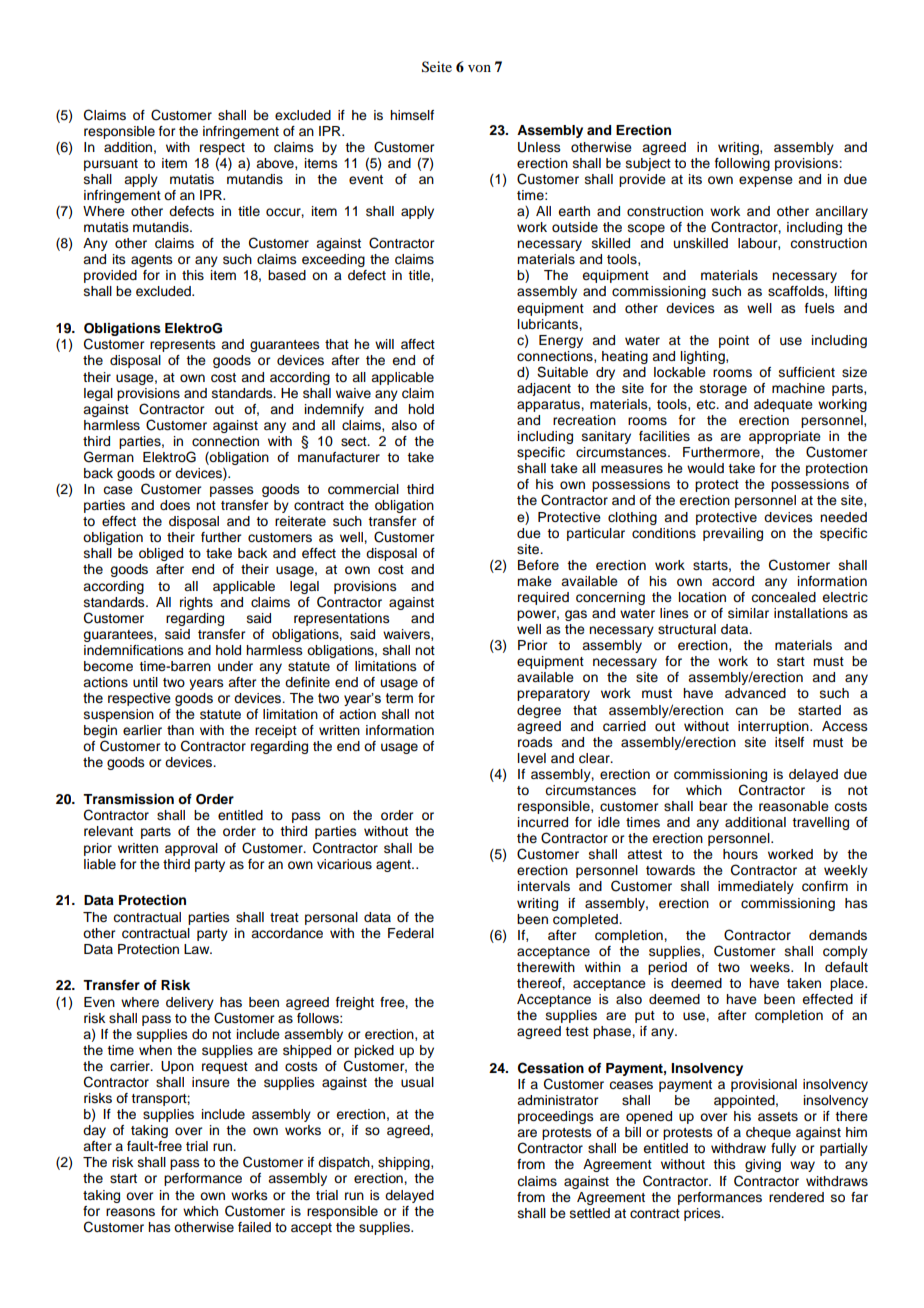 Image resolution: width=924 pixels, height=1308 pixels. Describe the element at coordinates (130, 1212) in the page. I see `reasons` at that location.
